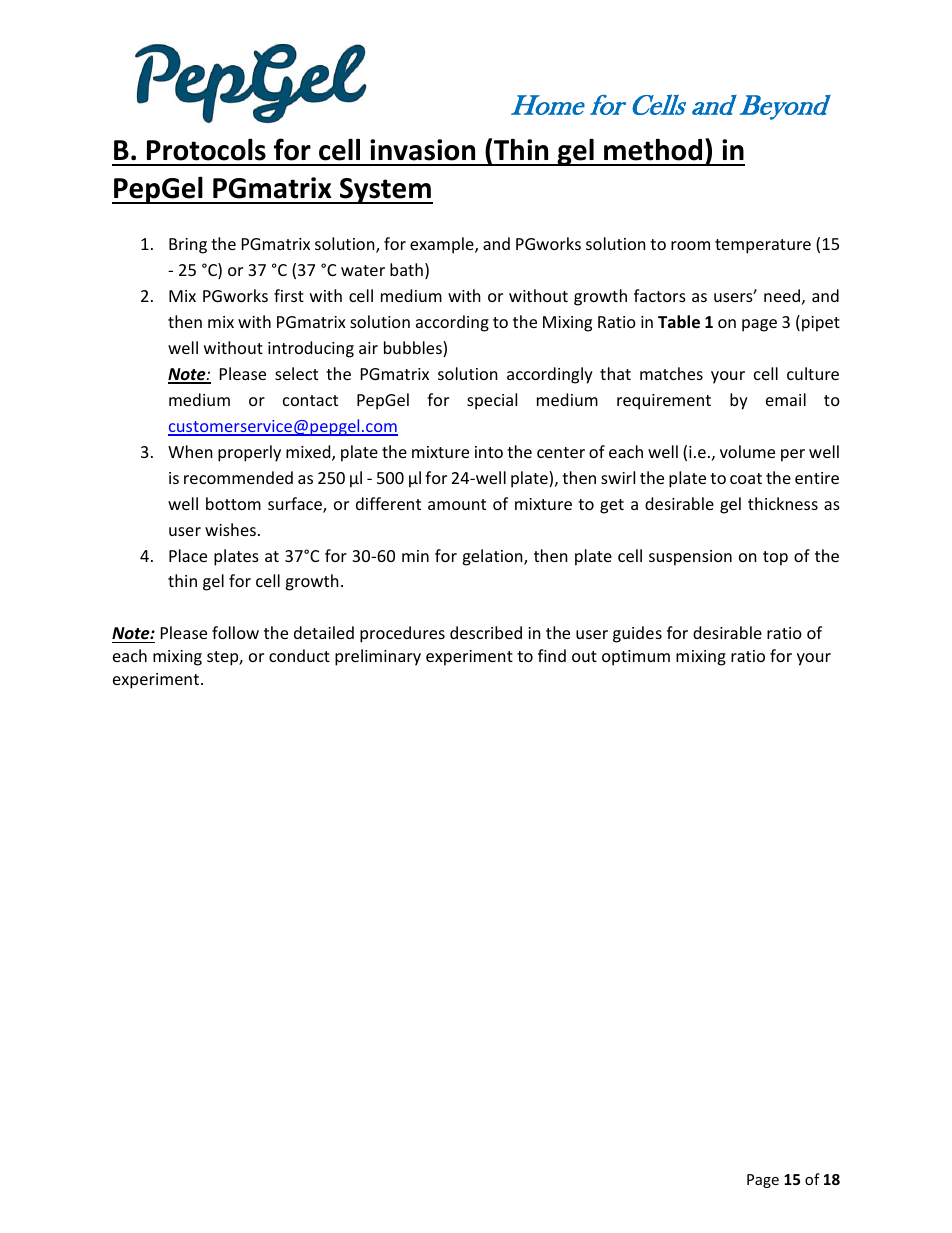 This screenshot has width=952, height=1233. Describe the element at coordinates (746, 478) in the screenshot. I see `coat` at that location.
